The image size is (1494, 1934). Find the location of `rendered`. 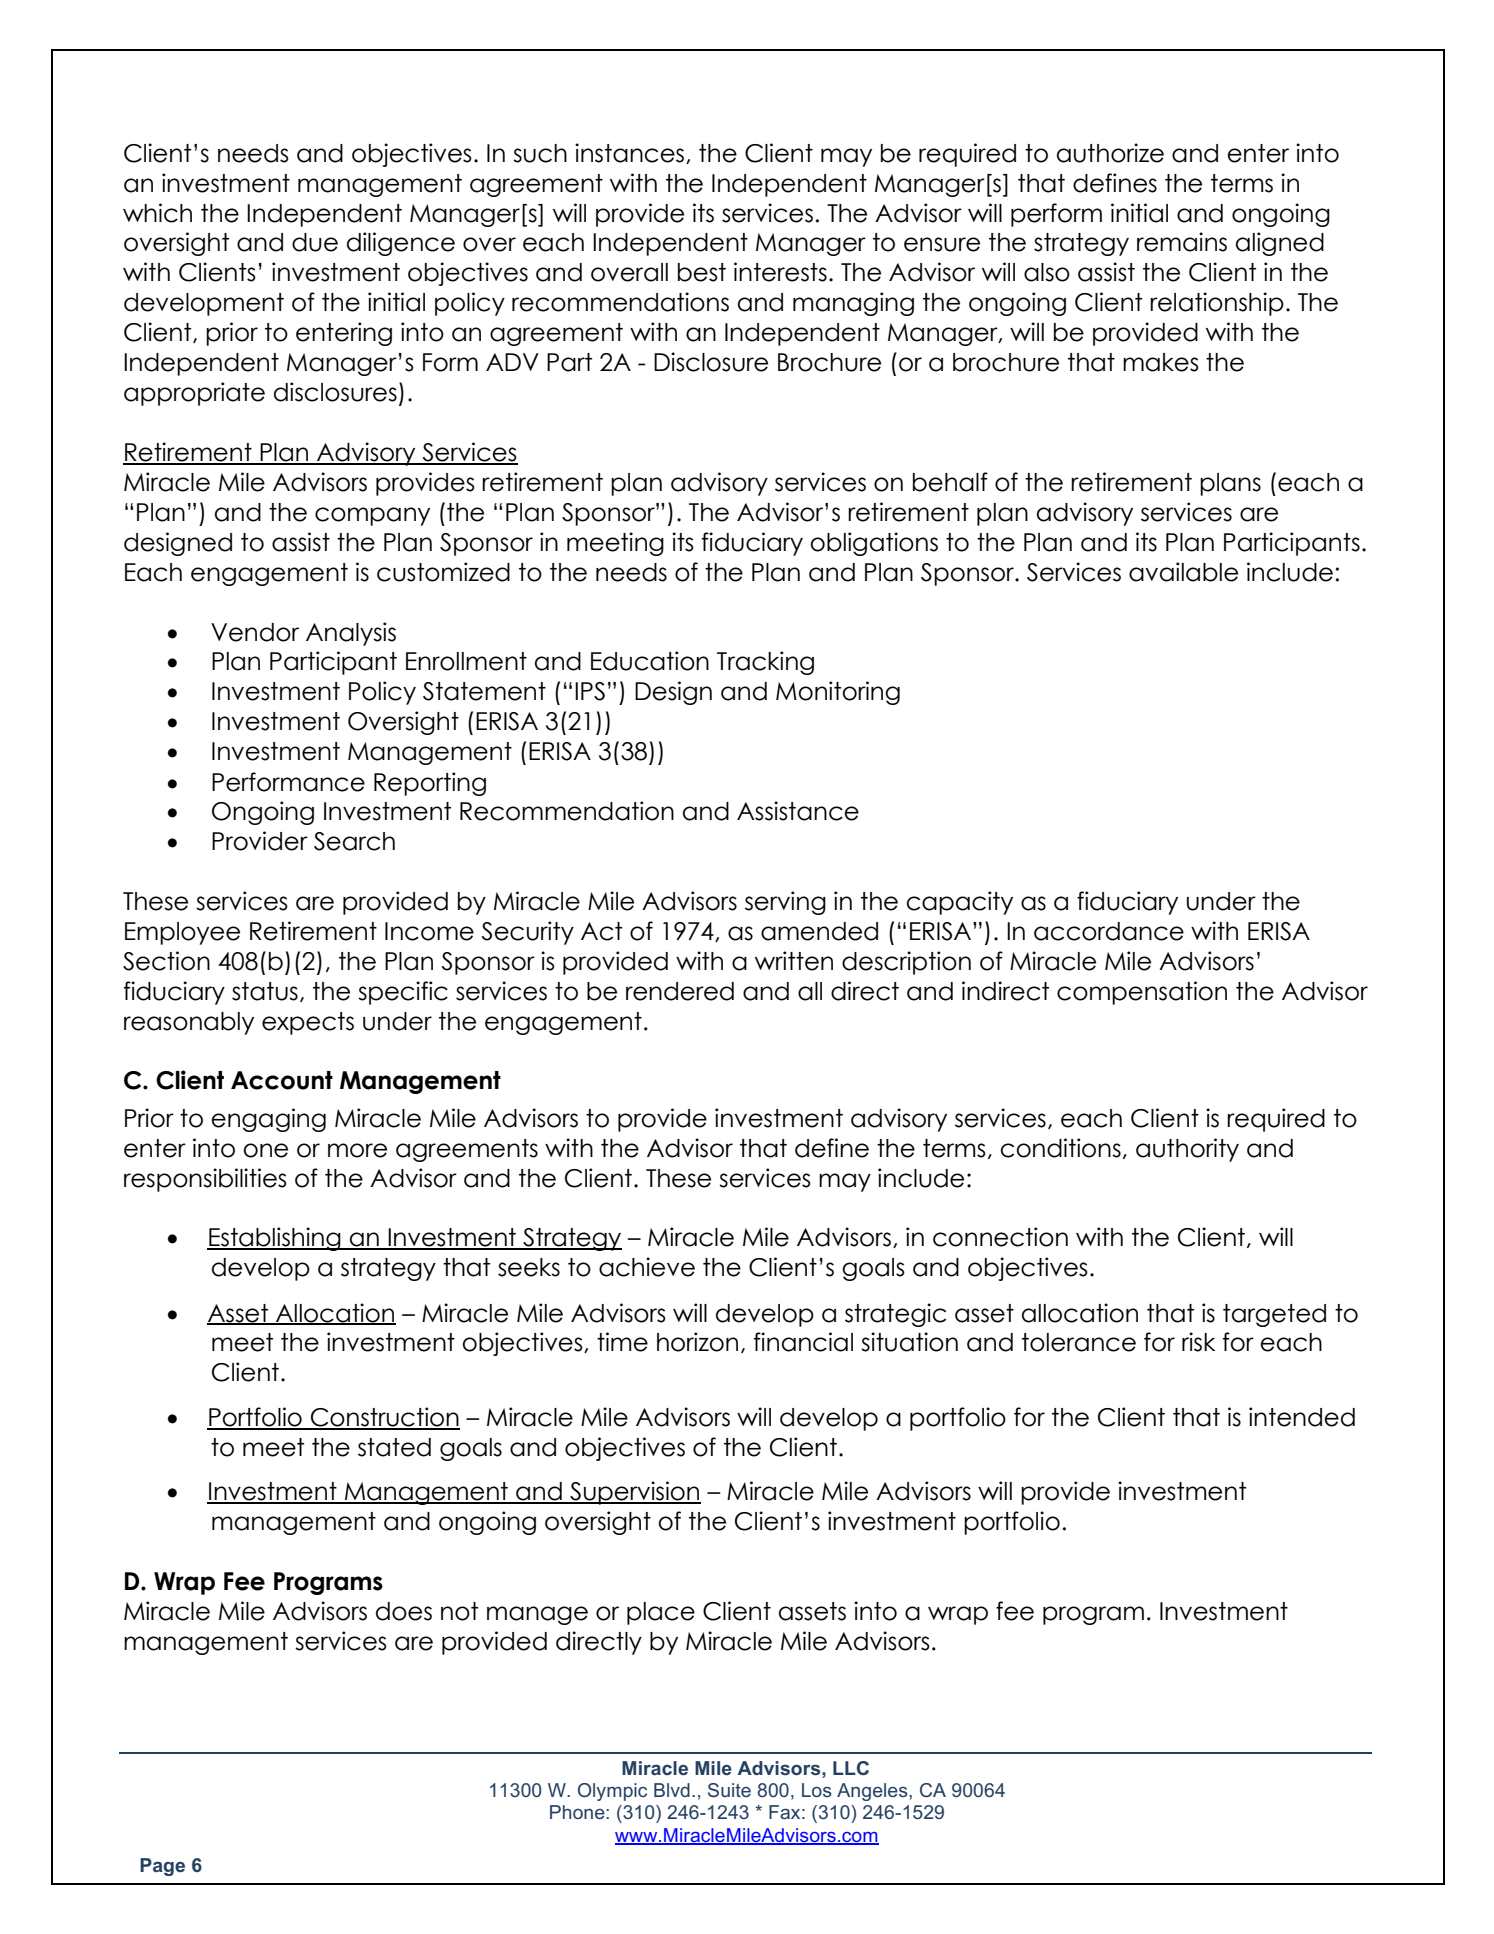

rendered is located at coordinates (680, 991).
